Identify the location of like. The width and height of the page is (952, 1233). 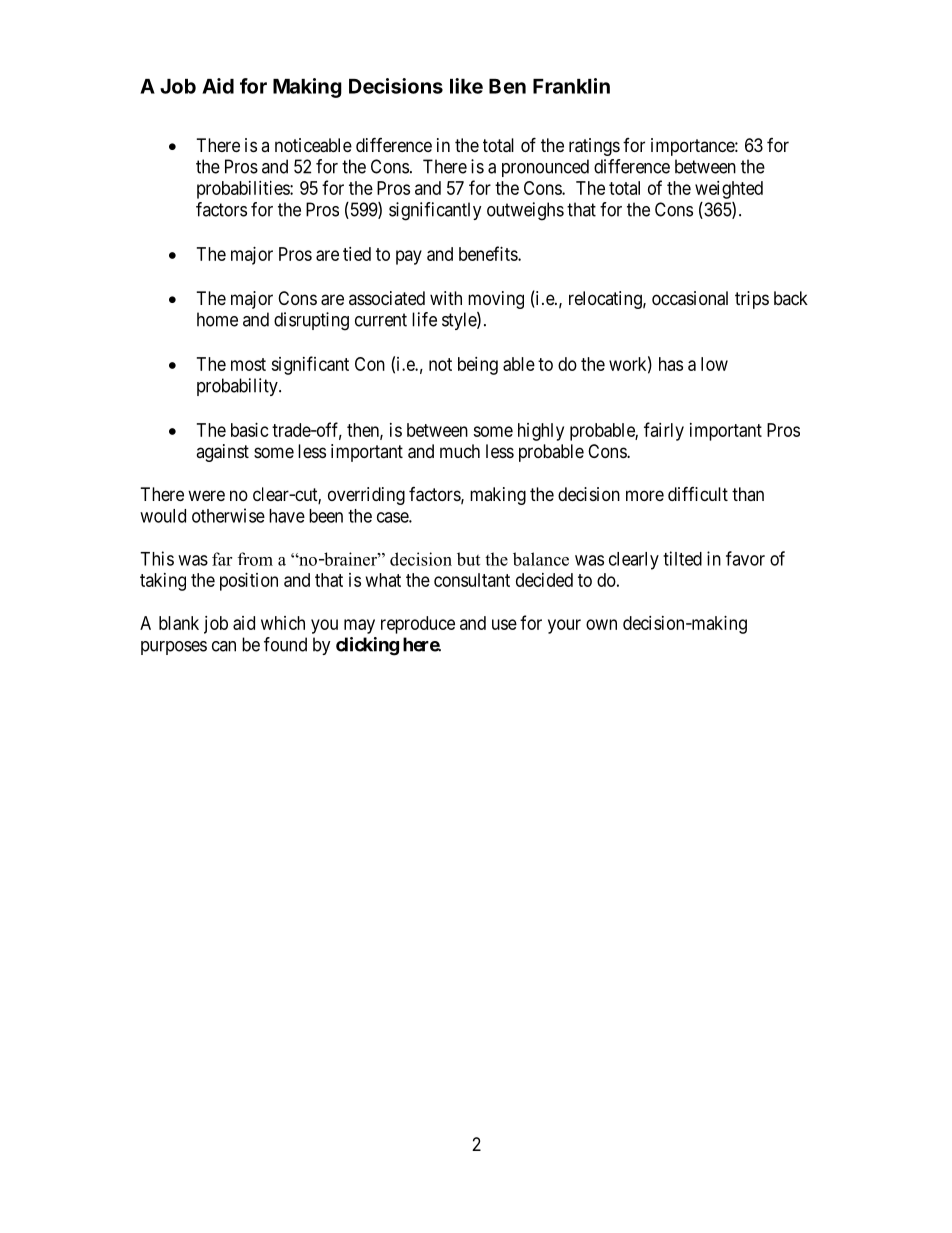
(466, 86).
